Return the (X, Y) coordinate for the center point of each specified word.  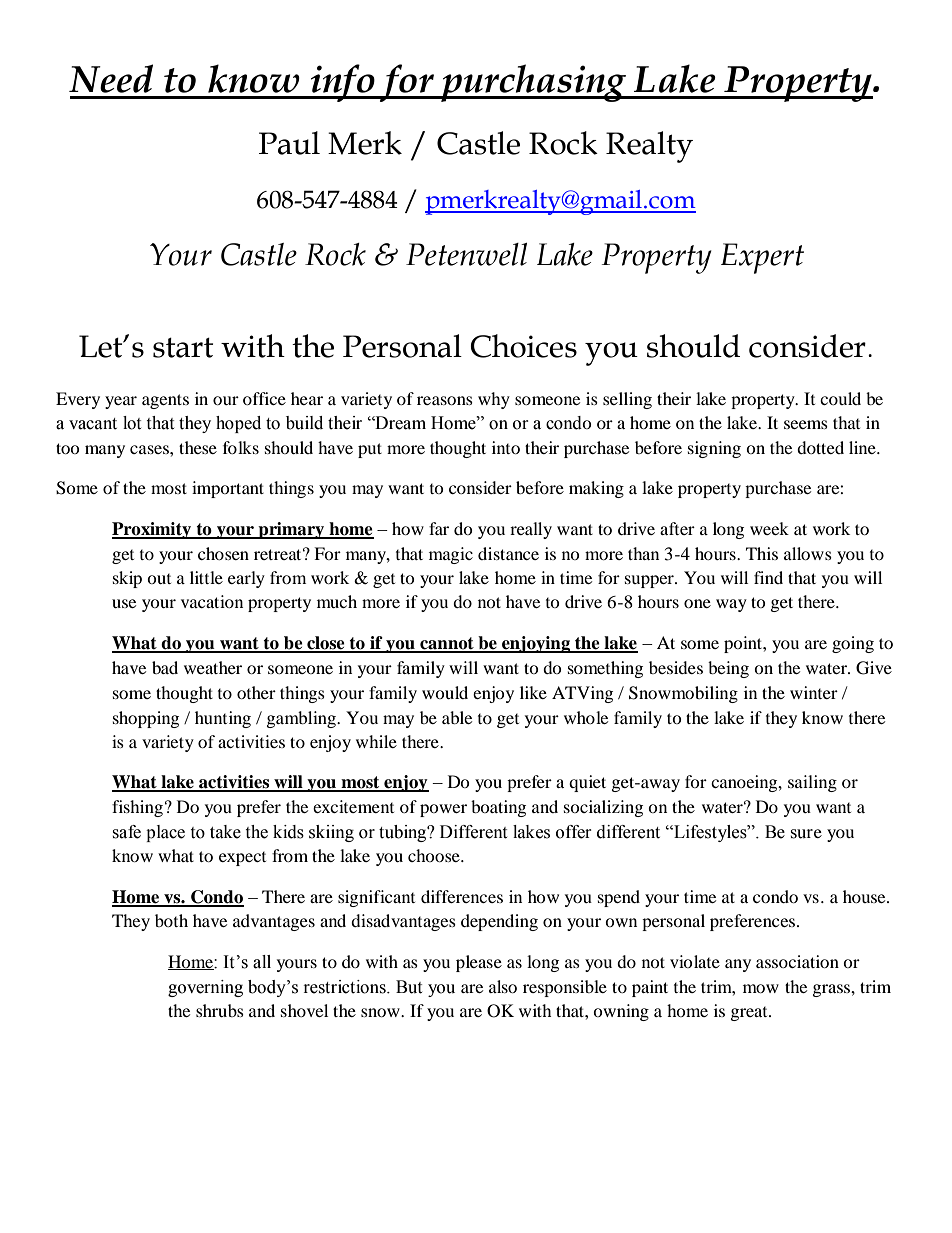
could (840, 398)
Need (111, 78)
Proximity (153, 530)
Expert (762, 258)
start (183, 348)
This (762, 553)
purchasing (534, 83)
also (503, 986)
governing (205, 988)
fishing (137, 808)
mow (761, 988)
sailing (812, 783)
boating (498, 808)
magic (451, 555)
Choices (523, 346)
